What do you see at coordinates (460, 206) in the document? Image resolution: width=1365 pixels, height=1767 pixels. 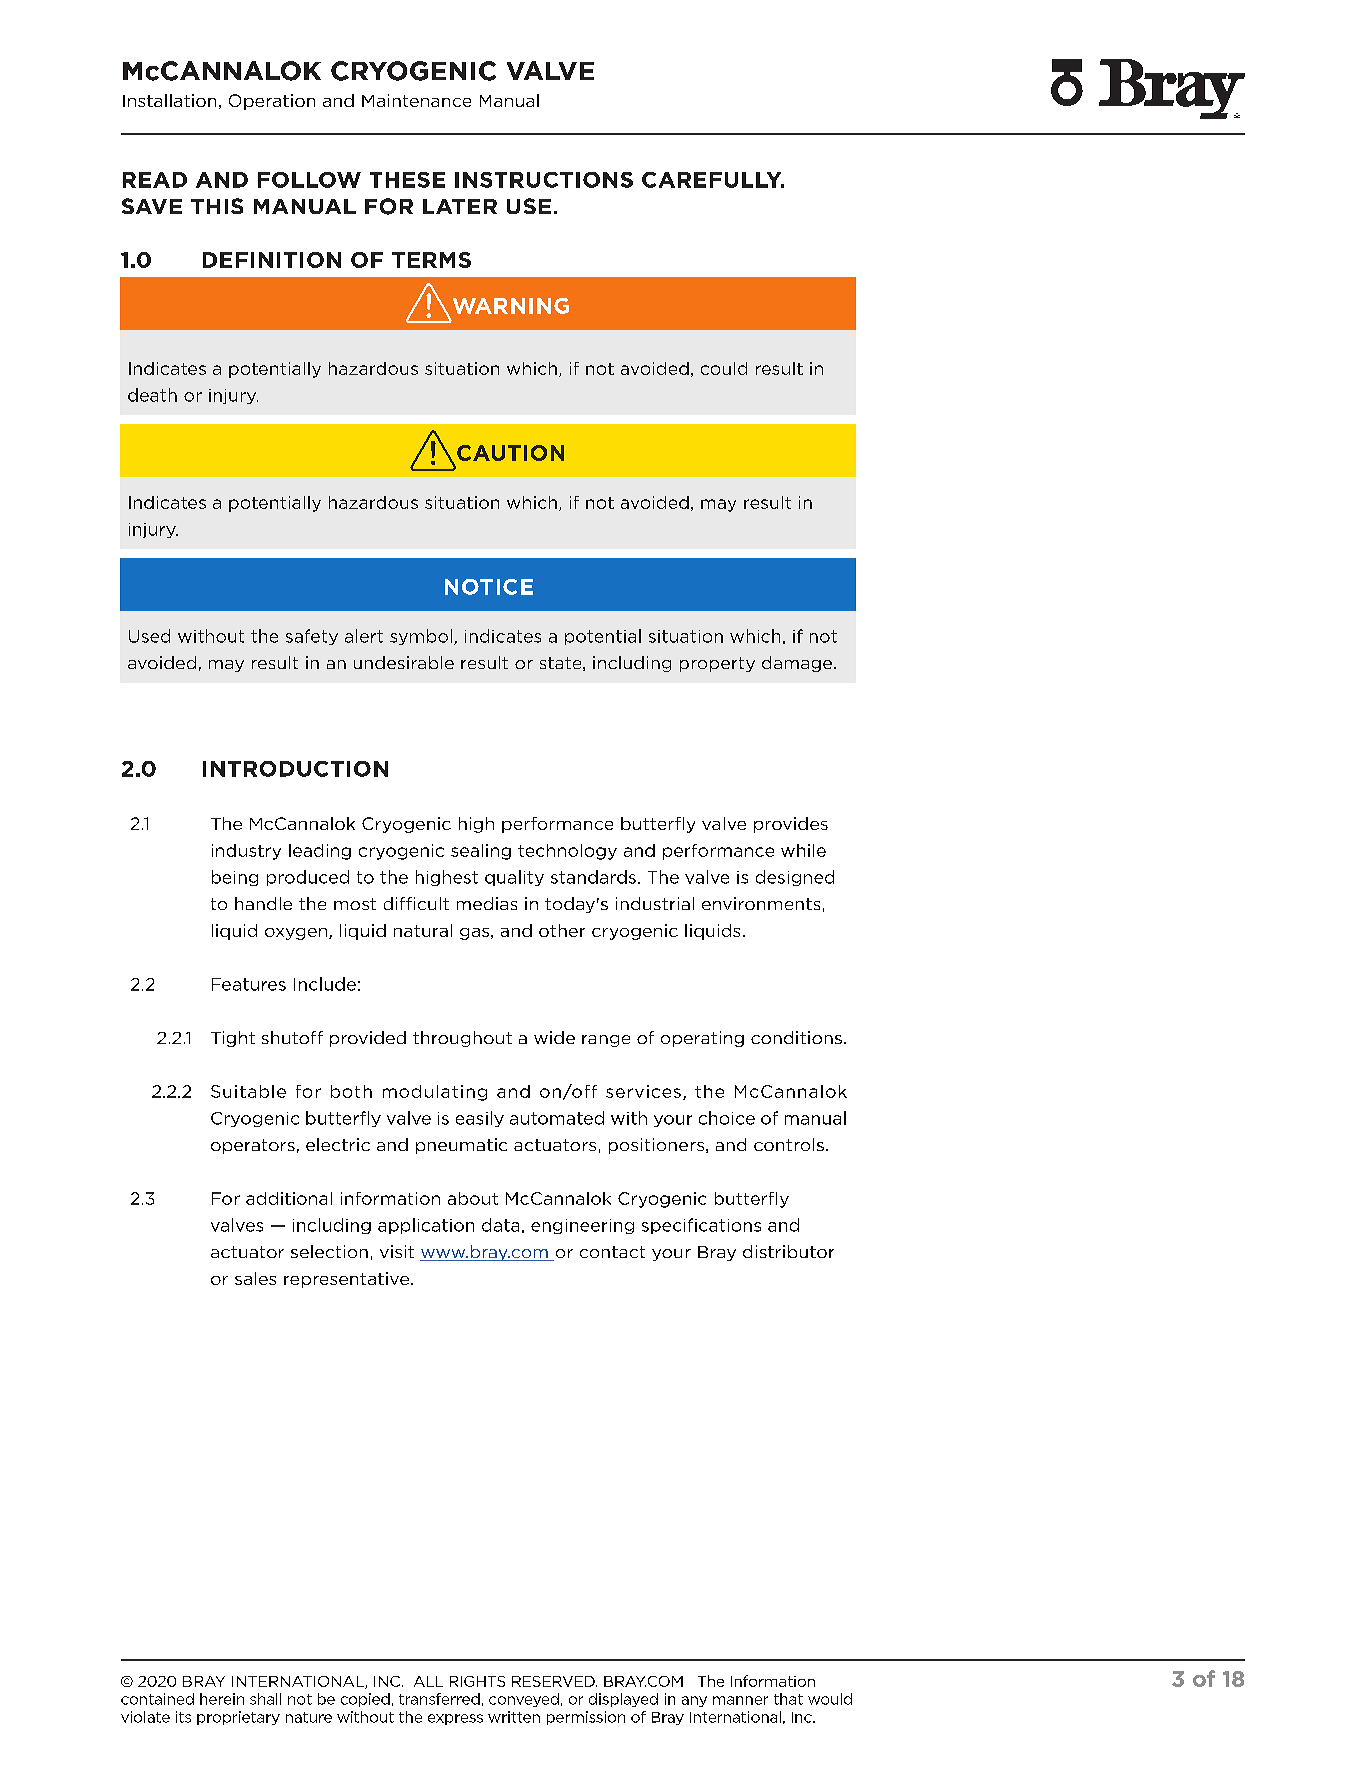 I see `LATER` at bounding box center [460, 206].
